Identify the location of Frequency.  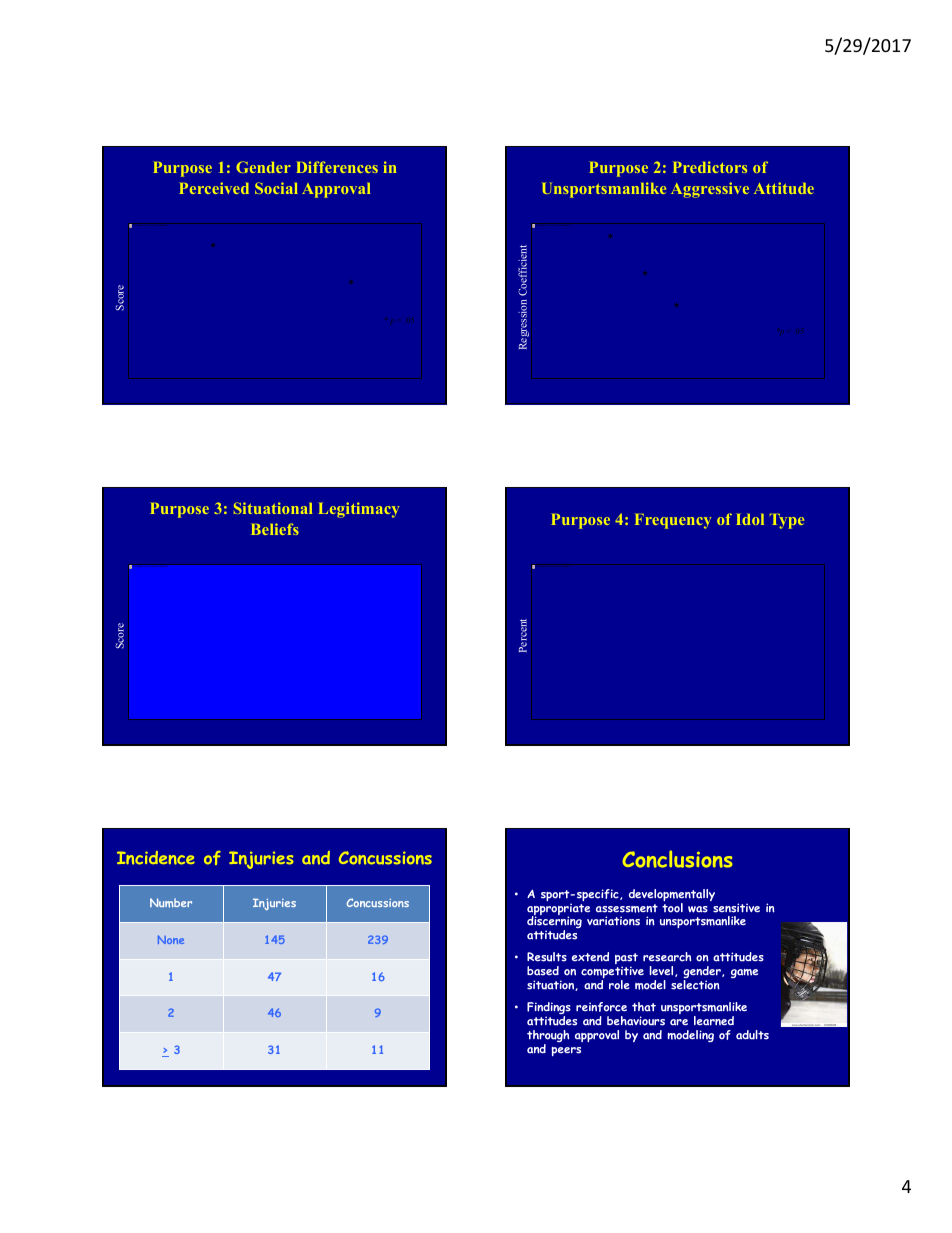
(673, 521).
